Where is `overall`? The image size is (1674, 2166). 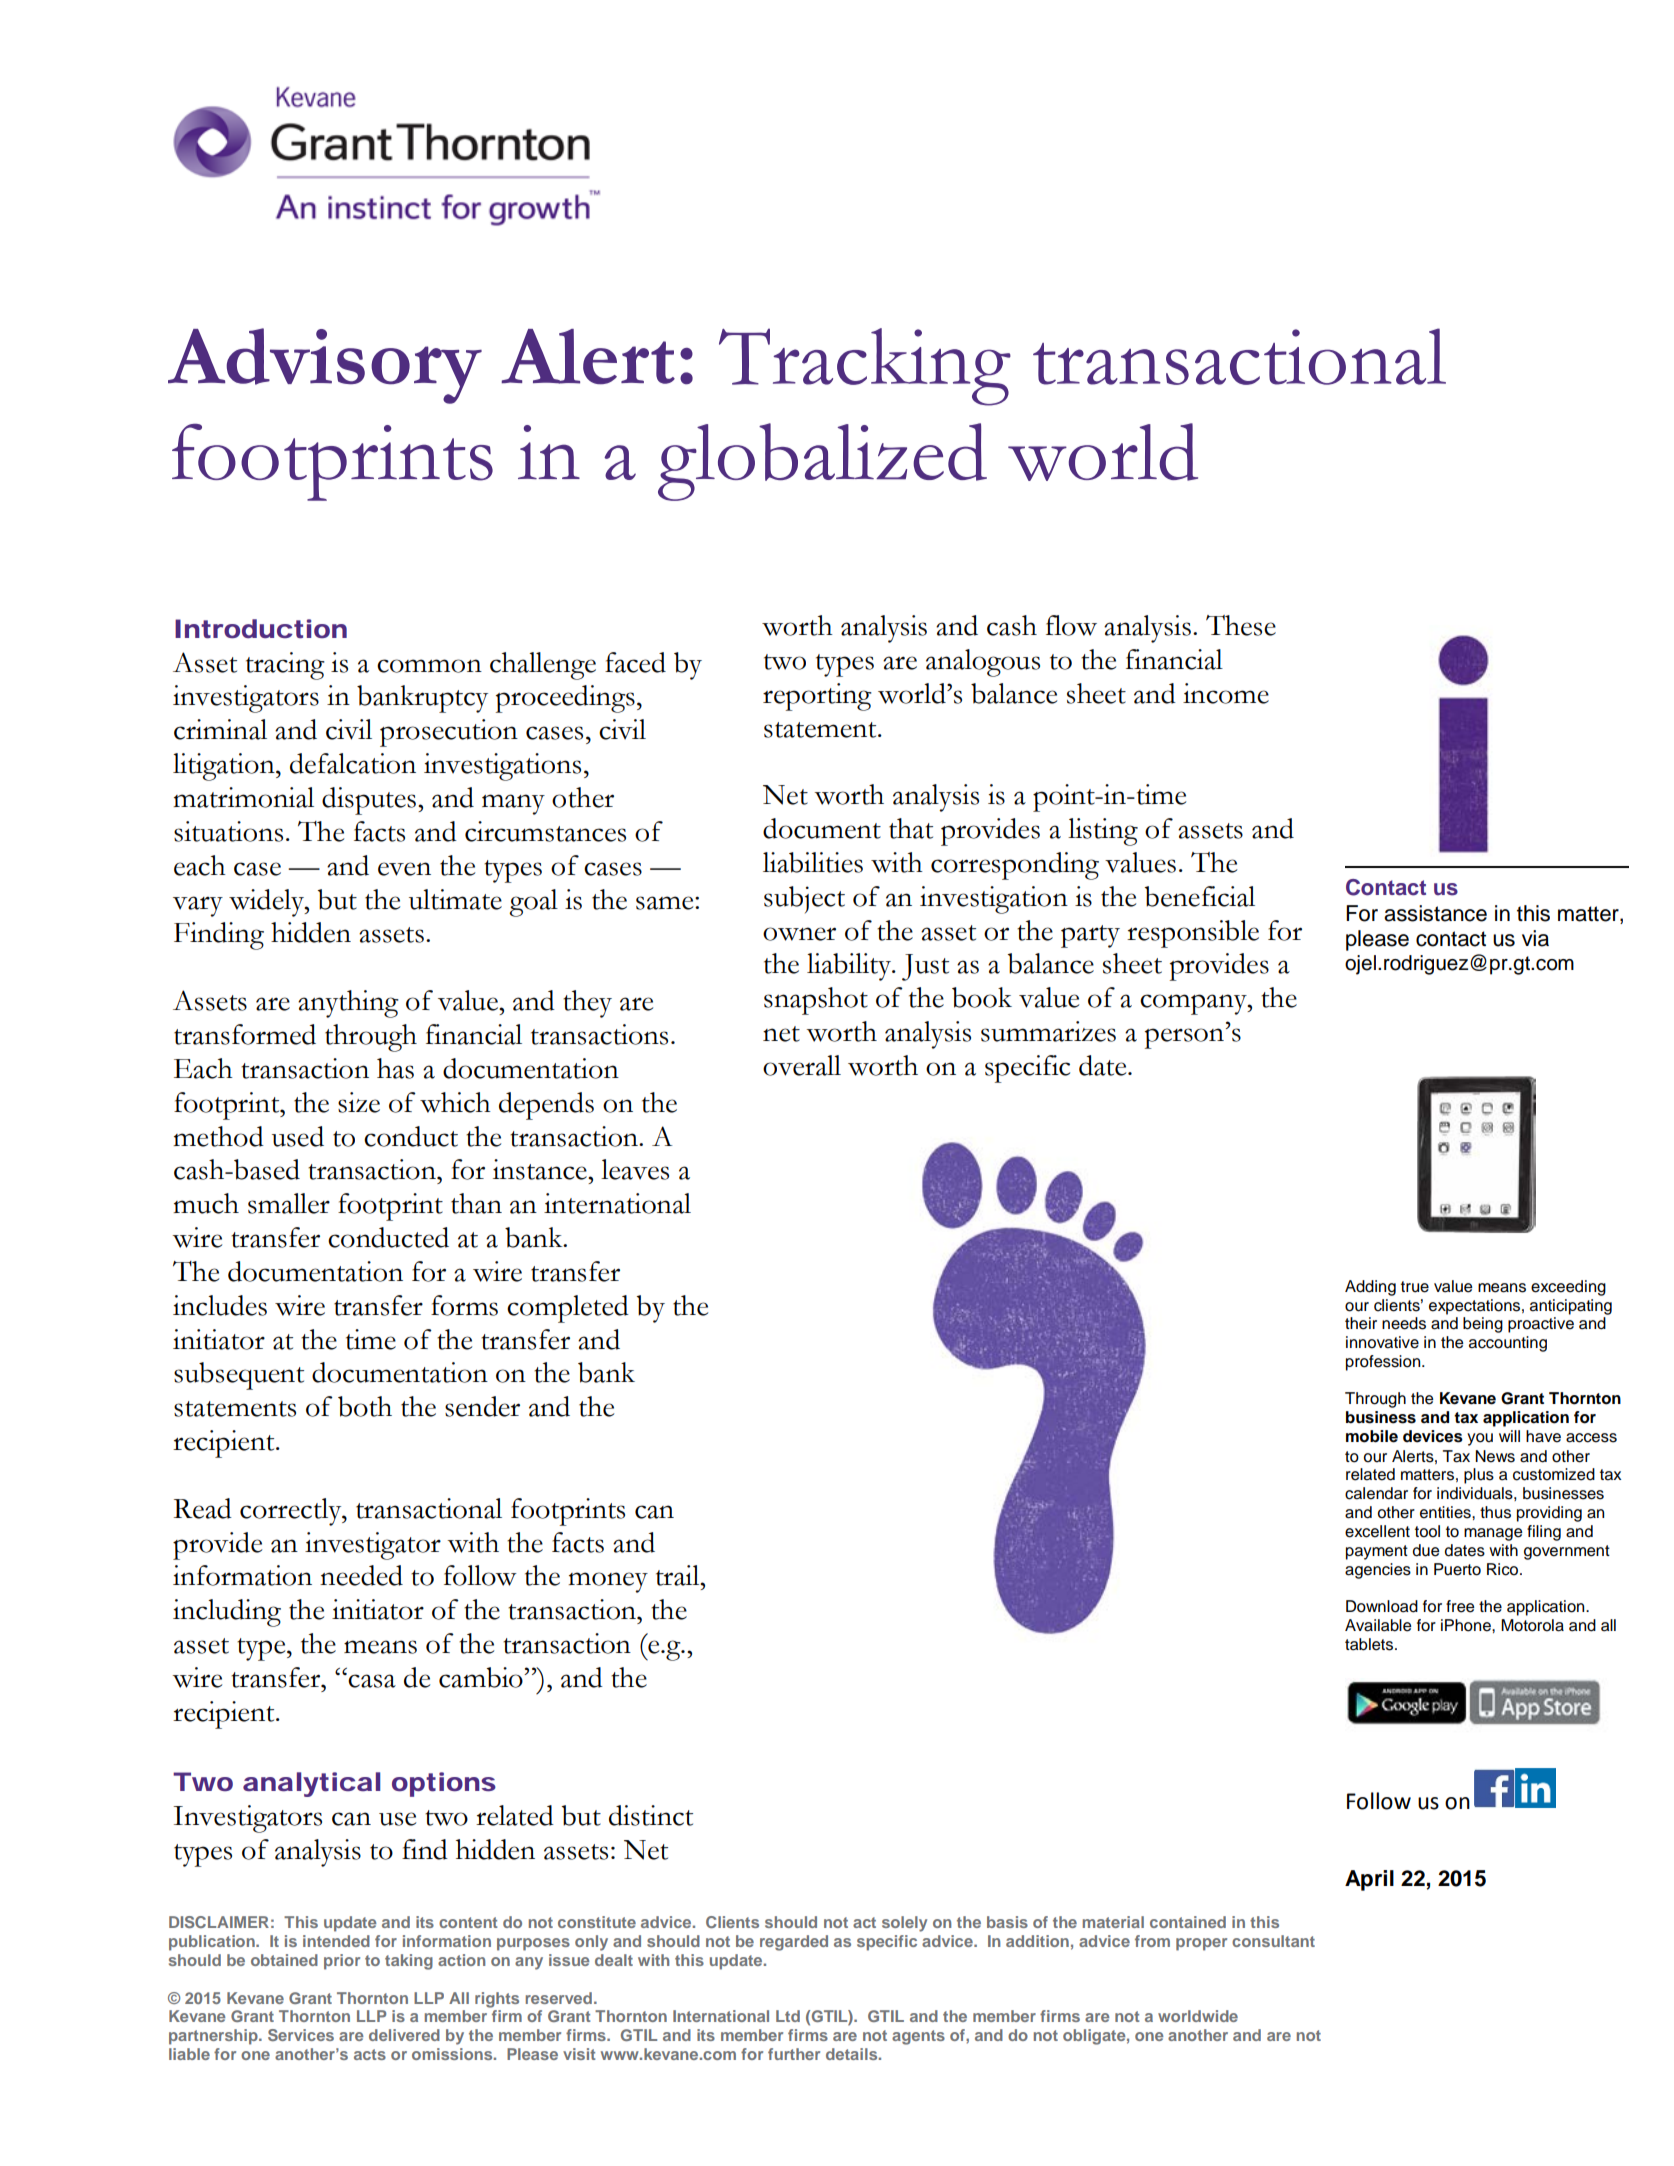
overall is located at coordinates (802, 1065).
